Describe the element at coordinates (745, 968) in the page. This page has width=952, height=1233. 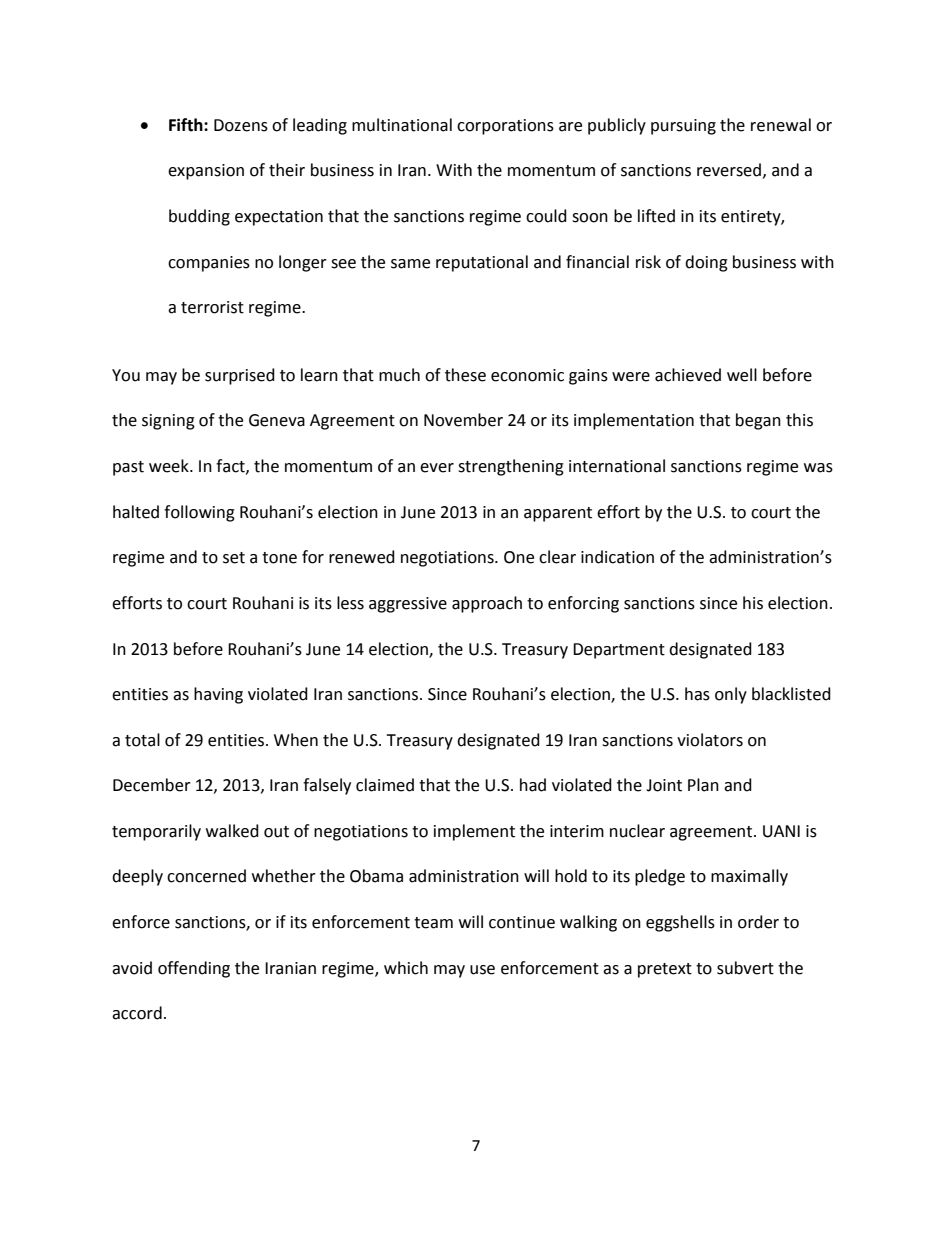
I see `subvert` at that location.
